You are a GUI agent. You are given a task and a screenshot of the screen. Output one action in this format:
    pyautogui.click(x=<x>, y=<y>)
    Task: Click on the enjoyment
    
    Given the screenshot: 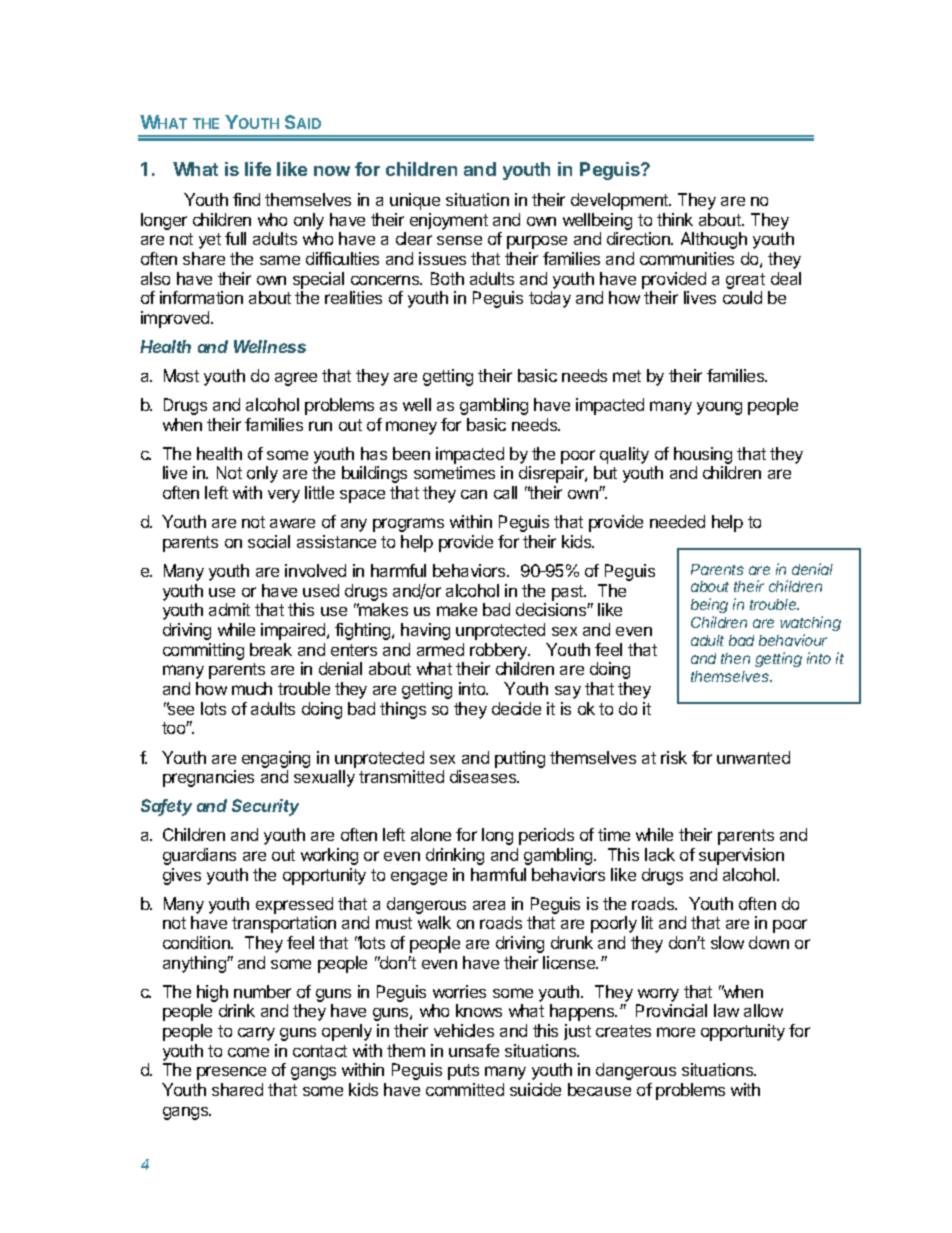 What is the action you would take?
    pyautogui.click(x=449, y=221)
